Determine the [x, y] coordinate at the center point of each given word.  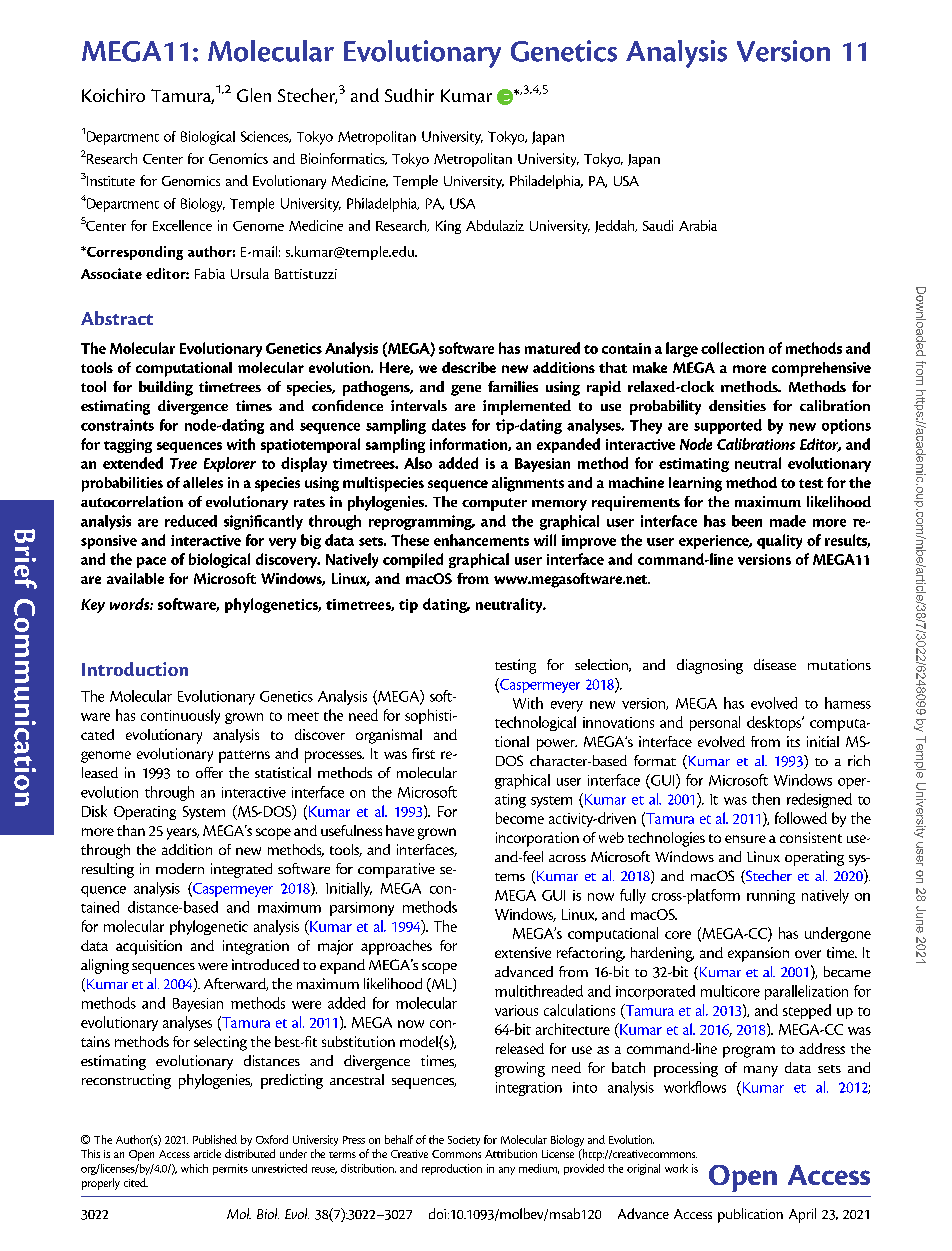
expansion [758, 954]
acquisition [149, 947]
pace [151, 562]
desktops [775, 723]
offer [209, 772]
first [423, 753]
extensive [523, 952]
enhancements [481, 540]
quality [779, 541]
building [166, 388]
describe [469, 367]
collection [732, 348]
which [194, 1168]
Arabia [698, 225]
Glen [254, 95]
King [448, 227]
